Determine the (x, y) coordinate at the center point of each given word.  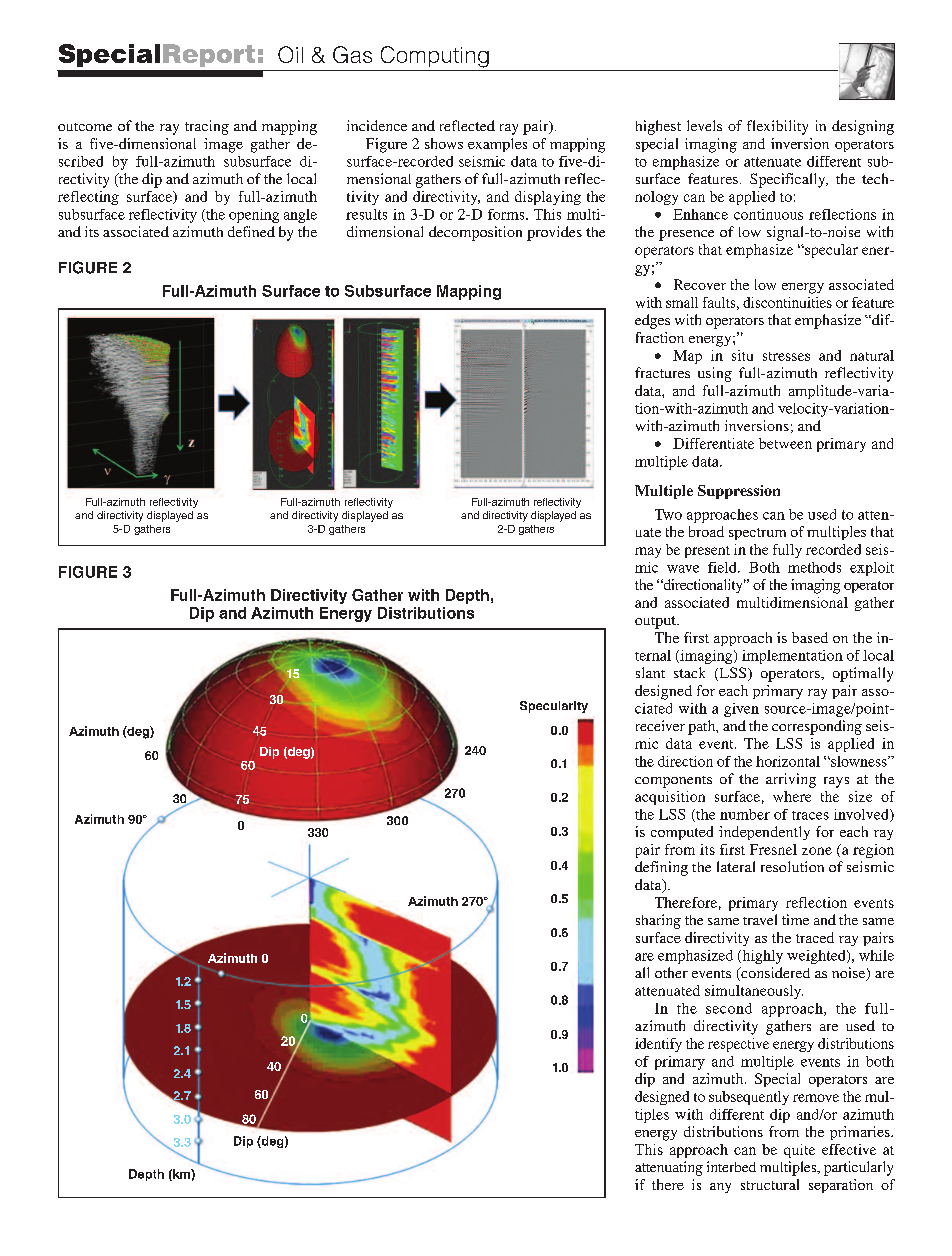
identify (658, 1045)
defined (251, 231)
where (792, 796)
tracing (207, 127)
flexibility (777, 127)
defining (661, 868)
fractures (662, 372)
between (785, 443)
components (673, 782)
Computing (435, 57)
